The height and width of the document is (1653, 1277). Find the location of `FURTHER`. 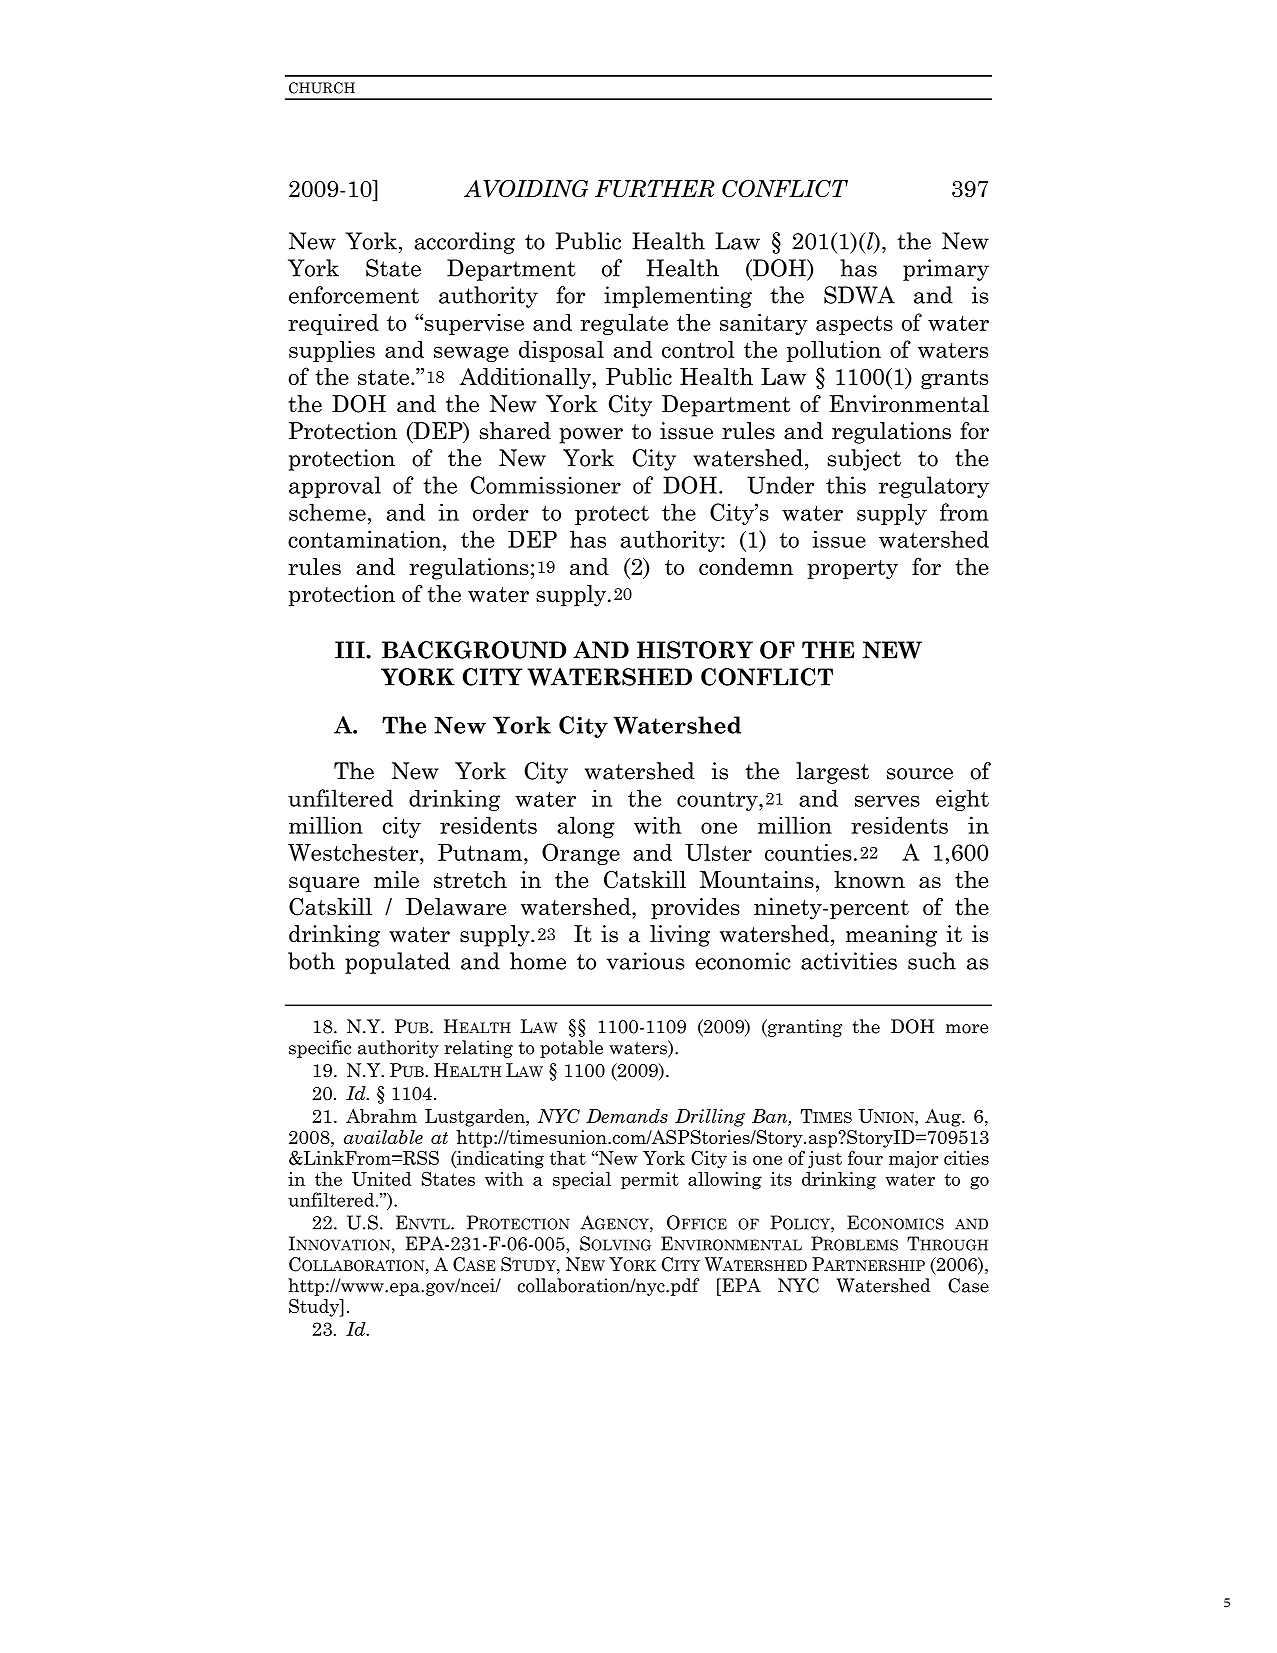

FURTHER is located at coordinates (655, 188).
